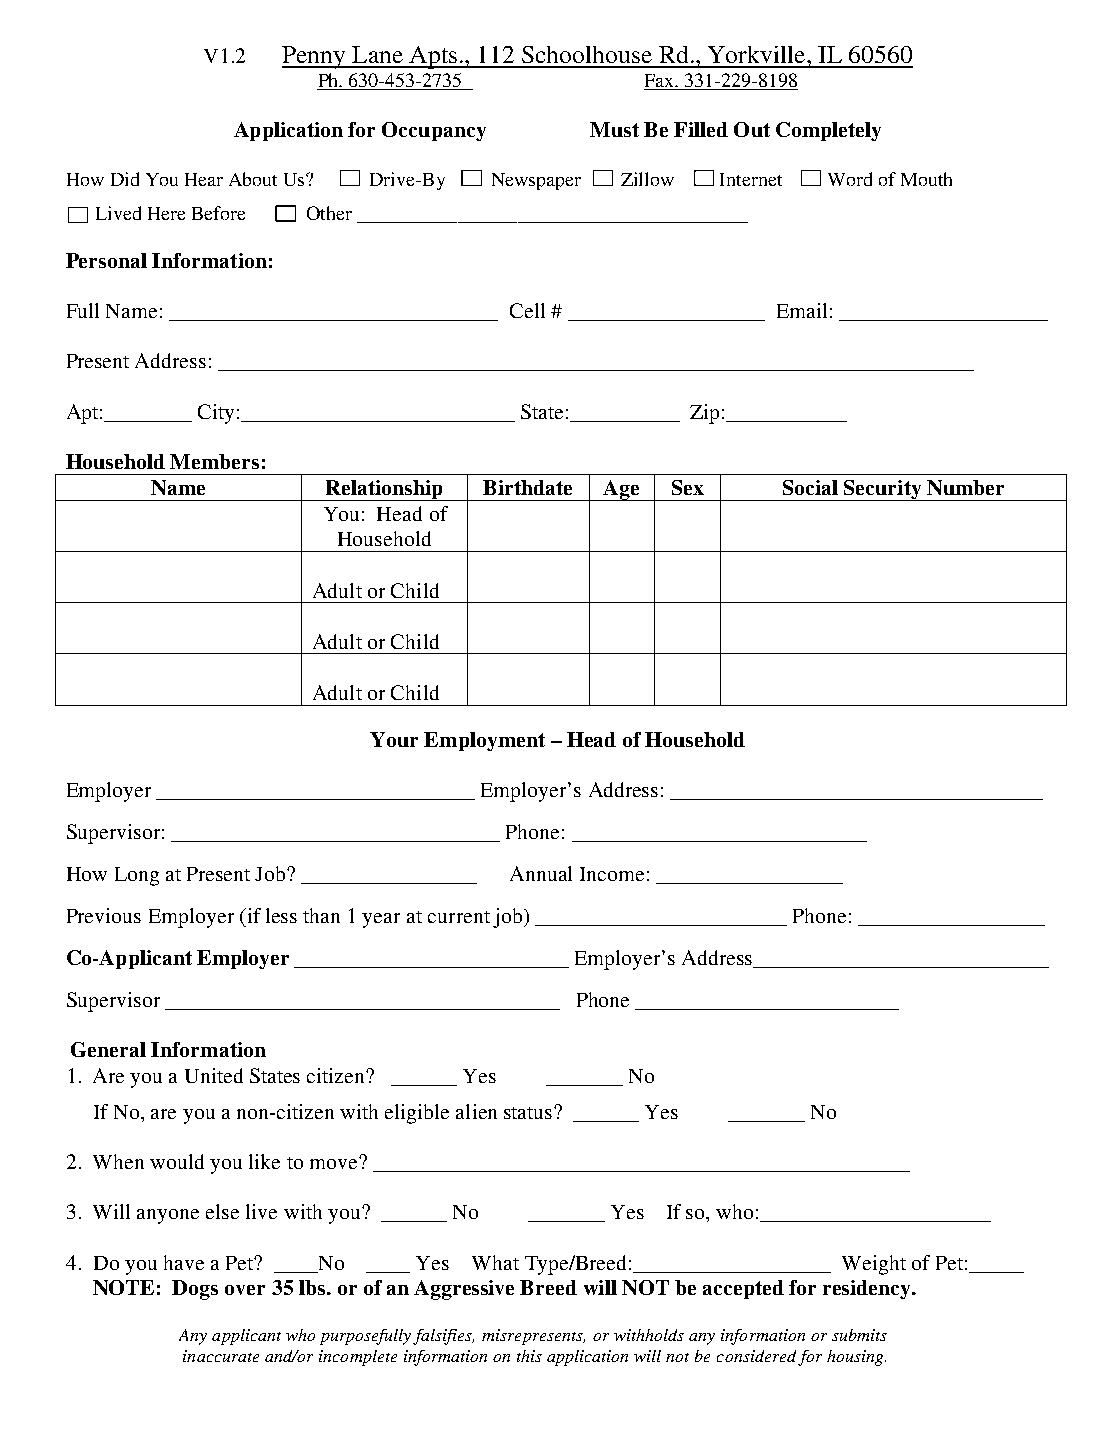  What do you see at coordinates (883, 490) in the page?
I see `Security` at bounding box center [883, 490].
